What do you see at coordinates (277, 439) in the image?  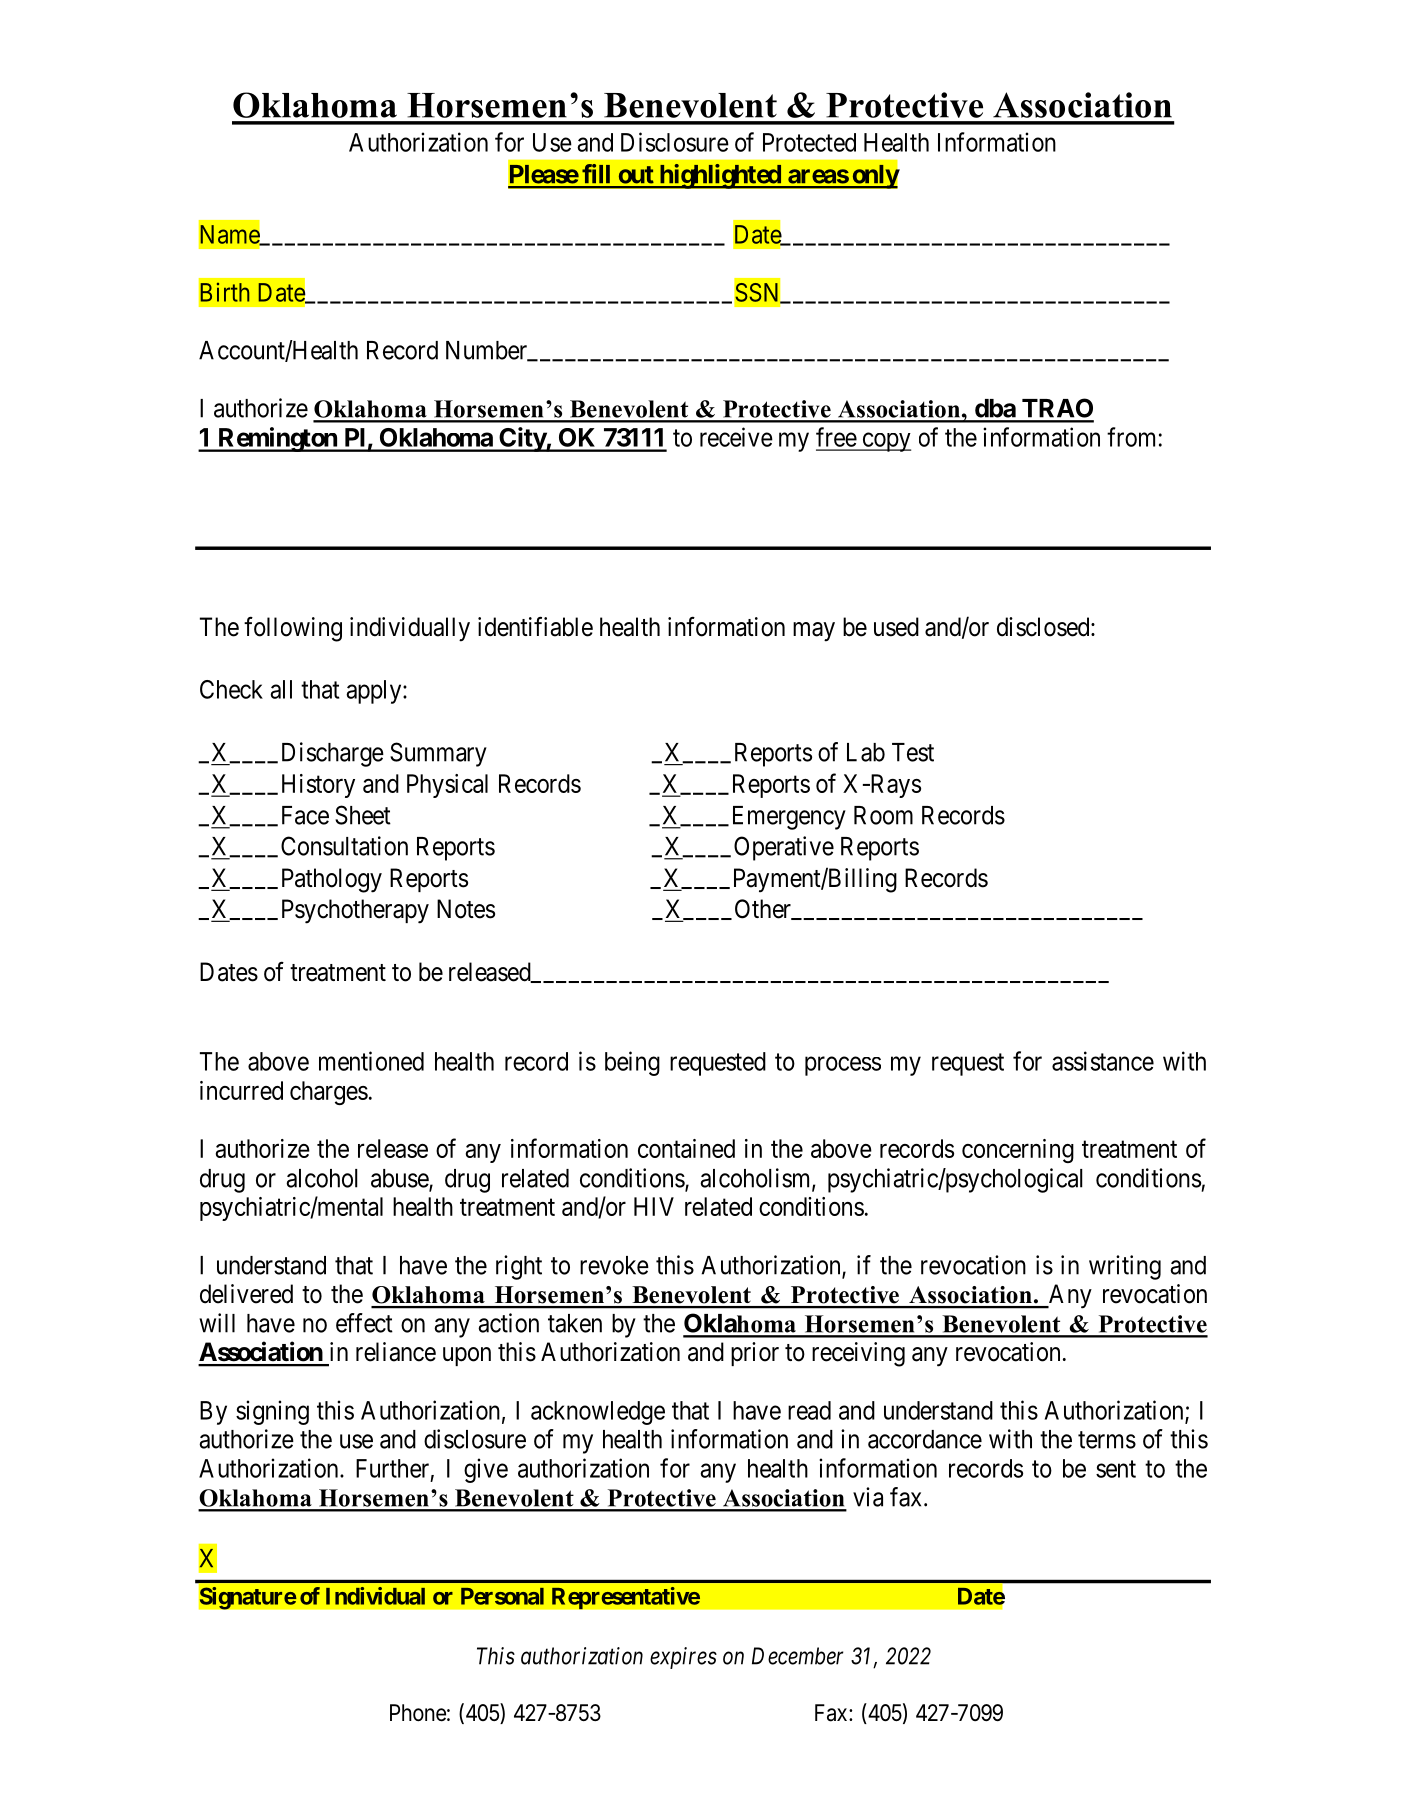 I see `Remington` at bounding box center [277, 439].
